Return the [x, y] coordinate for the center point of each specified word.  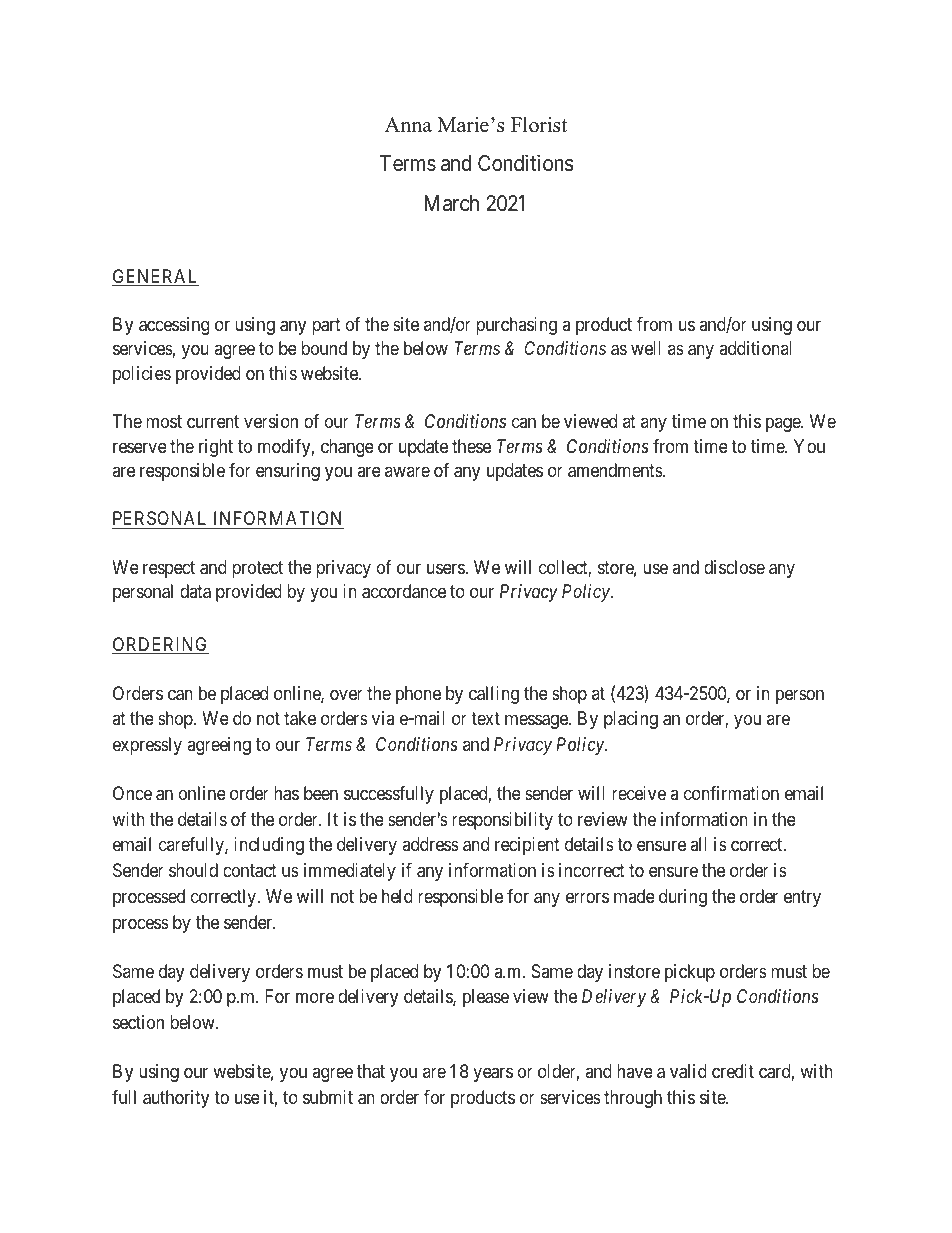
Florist [539, 125]
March [451, 203]
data [195, 591]
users [446, 568]
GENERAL [155, 277]
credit [733, 1071]
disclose [734, 567]
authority [176, 1099]
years [493, 1074]
